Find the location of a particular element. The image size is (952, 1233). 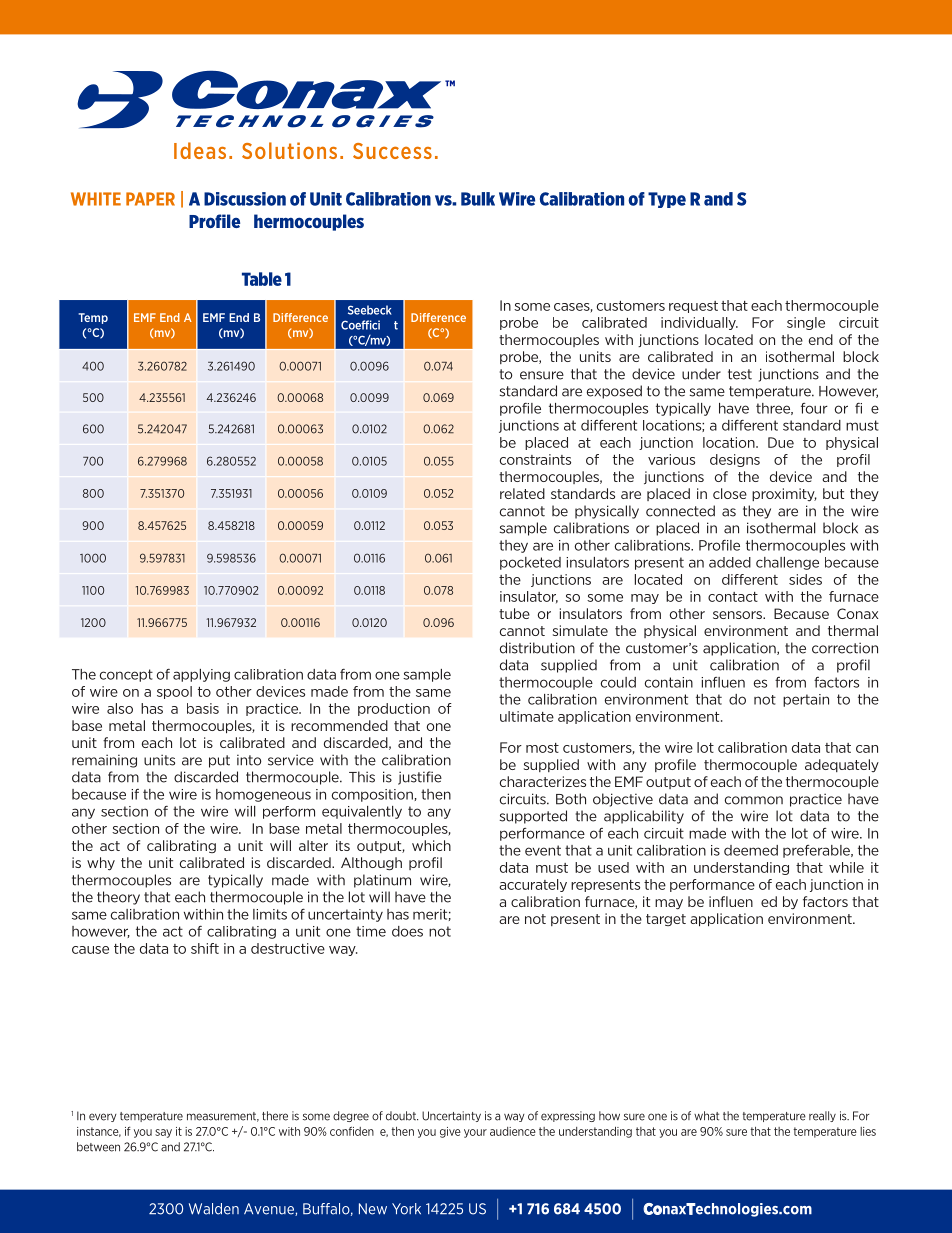

applying is located at coordinates (201, 675).
